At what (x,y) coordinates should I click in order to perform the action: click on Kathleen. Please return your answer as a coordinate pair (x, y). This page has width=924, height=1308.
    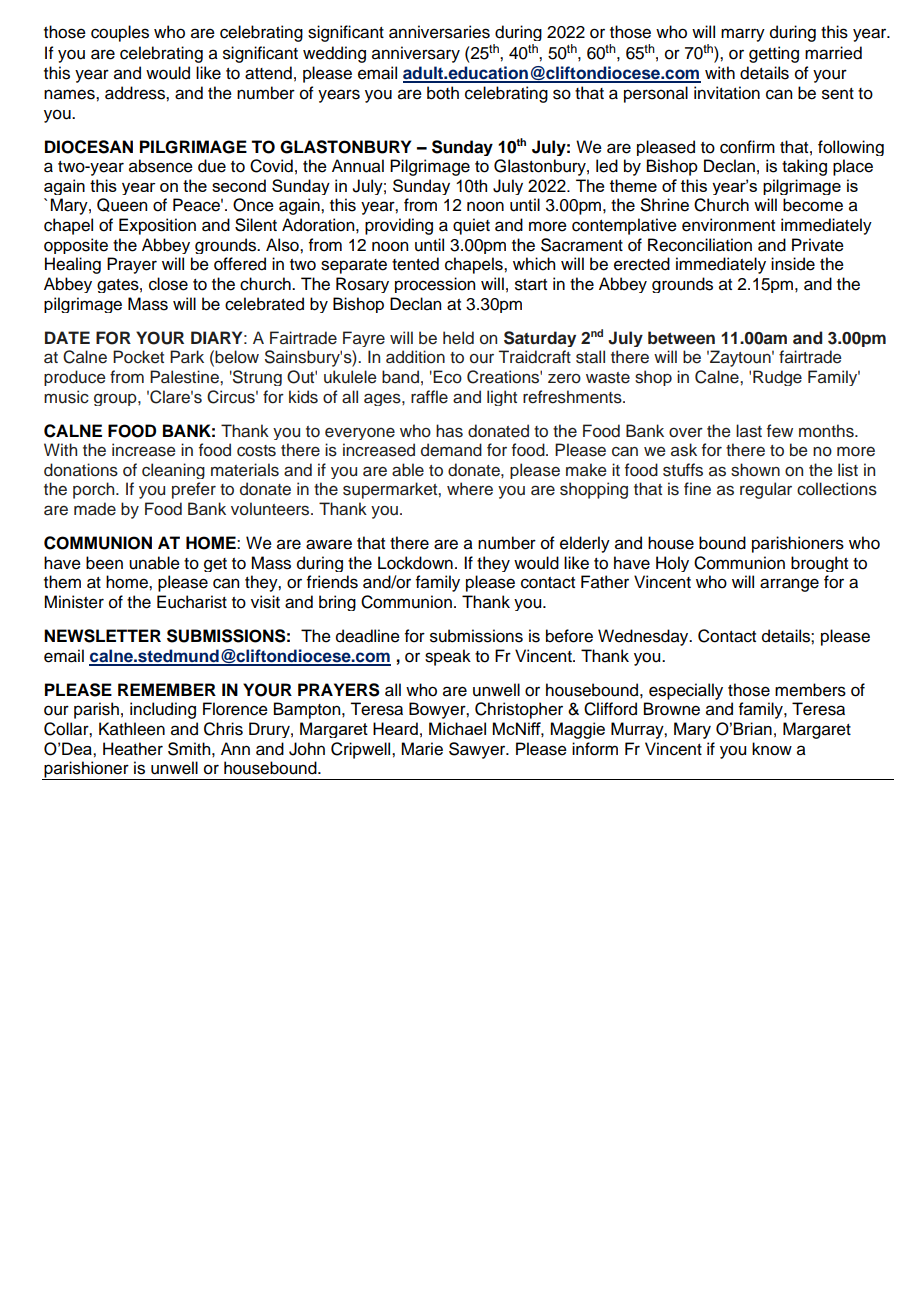
    Looking at the image, I should click on (132, 729).
